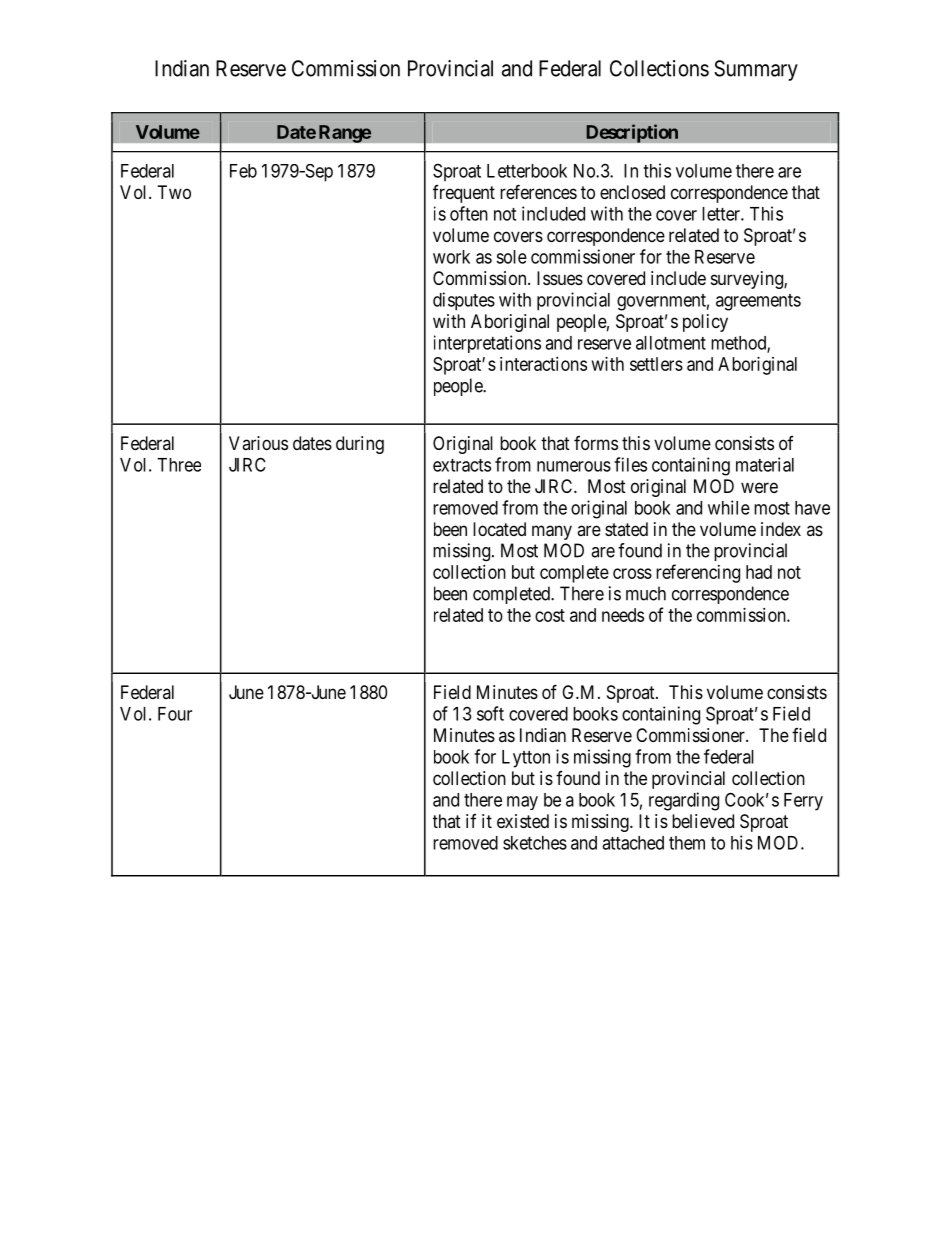  Describe the element at coordinates (632, 133) in the document. I see `Description` at that location.
